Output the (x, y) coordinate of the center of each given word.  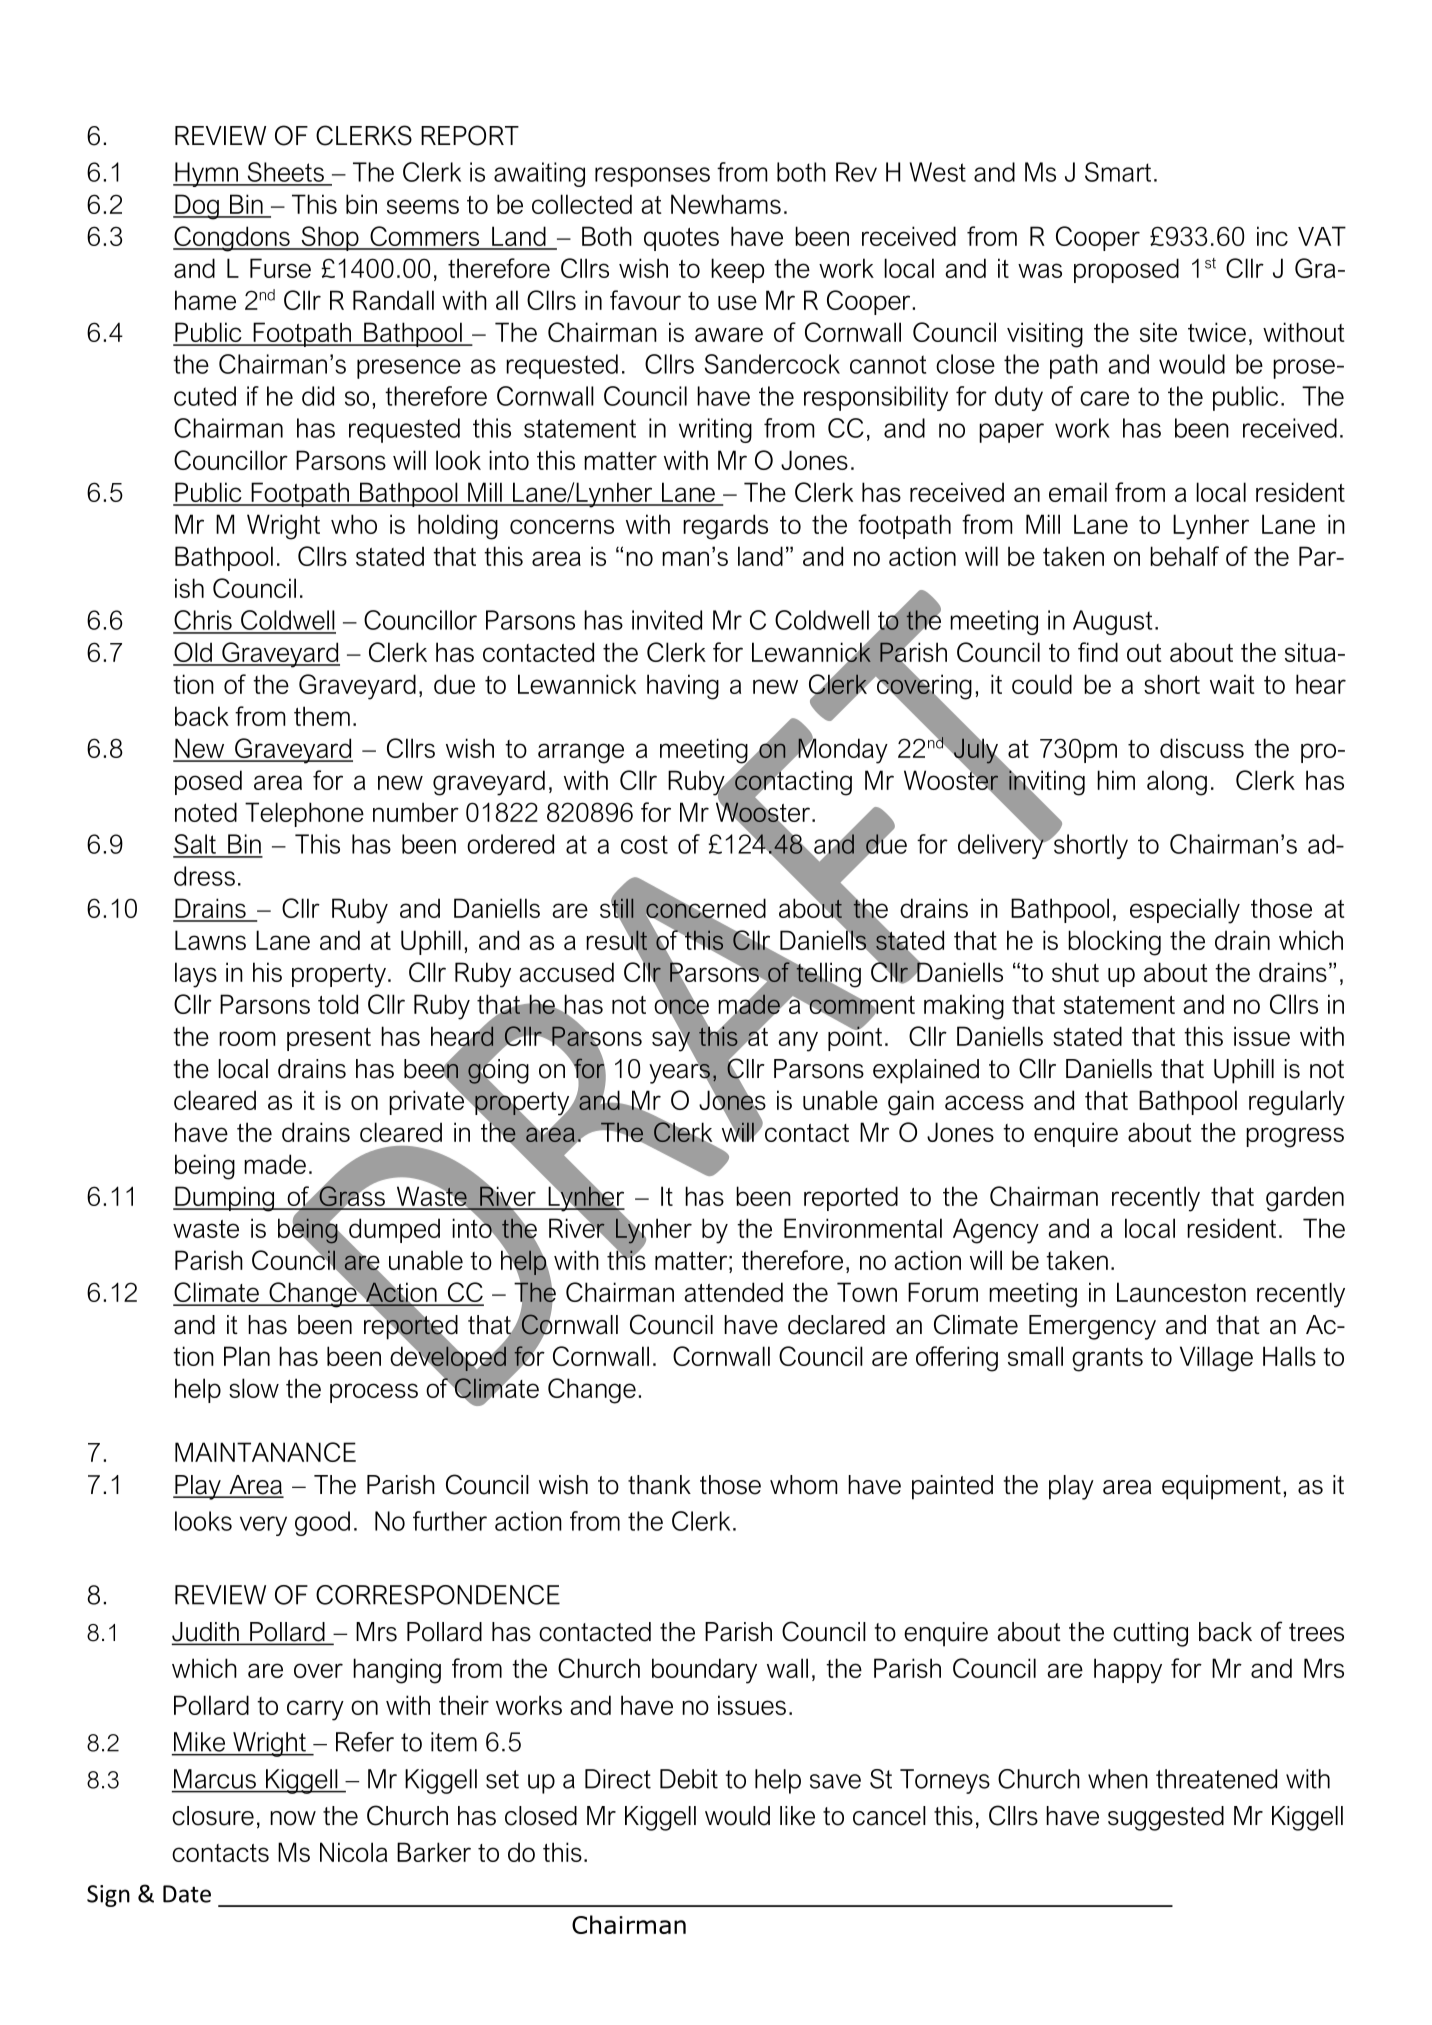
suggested (1166, 1818)
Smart (1118, 172)
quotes (681, 239)
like (797, 1816)
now (293, 1818)
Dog (197, 207)
